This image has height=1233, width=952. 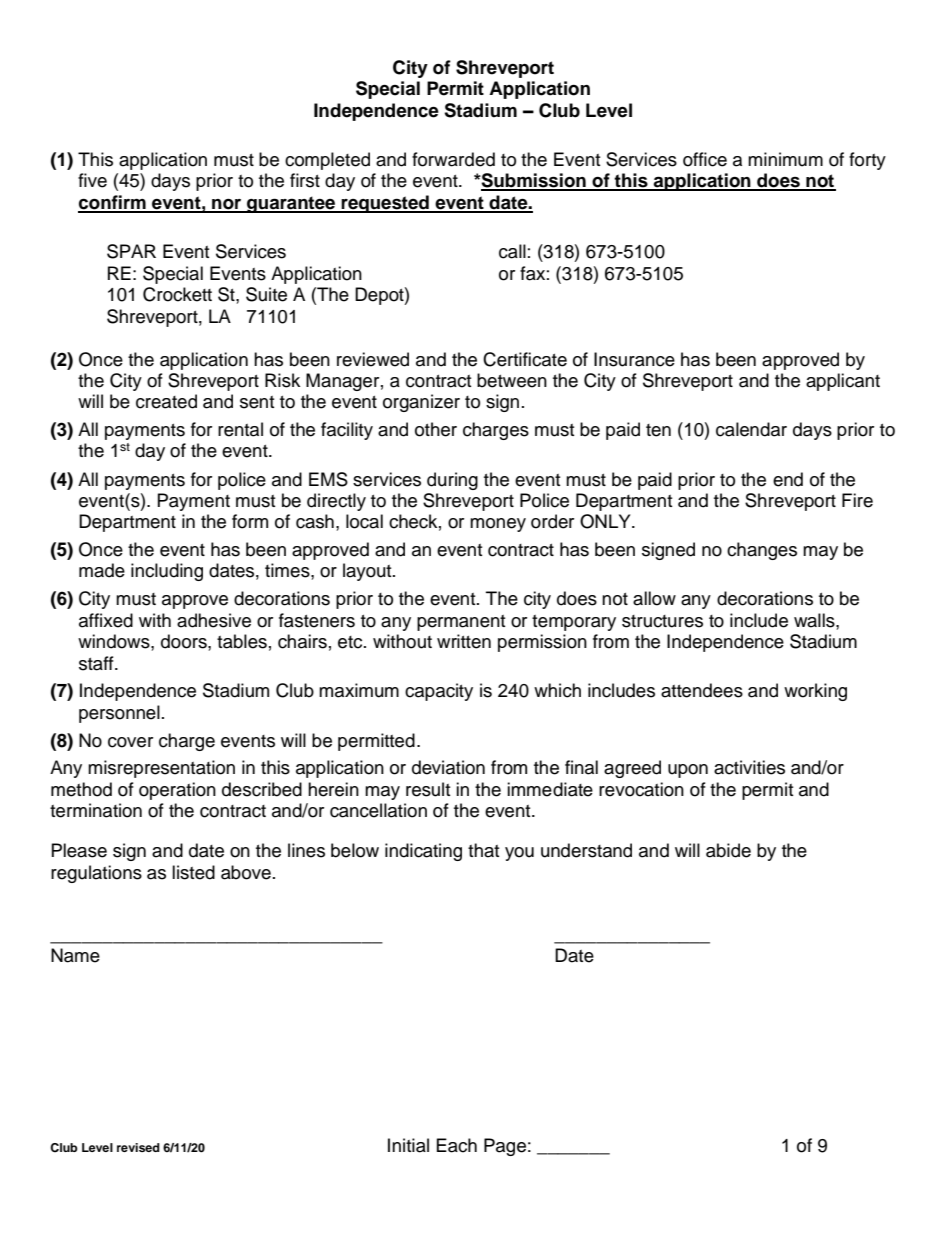 I want to click on result, so click(x=428, y=789).
